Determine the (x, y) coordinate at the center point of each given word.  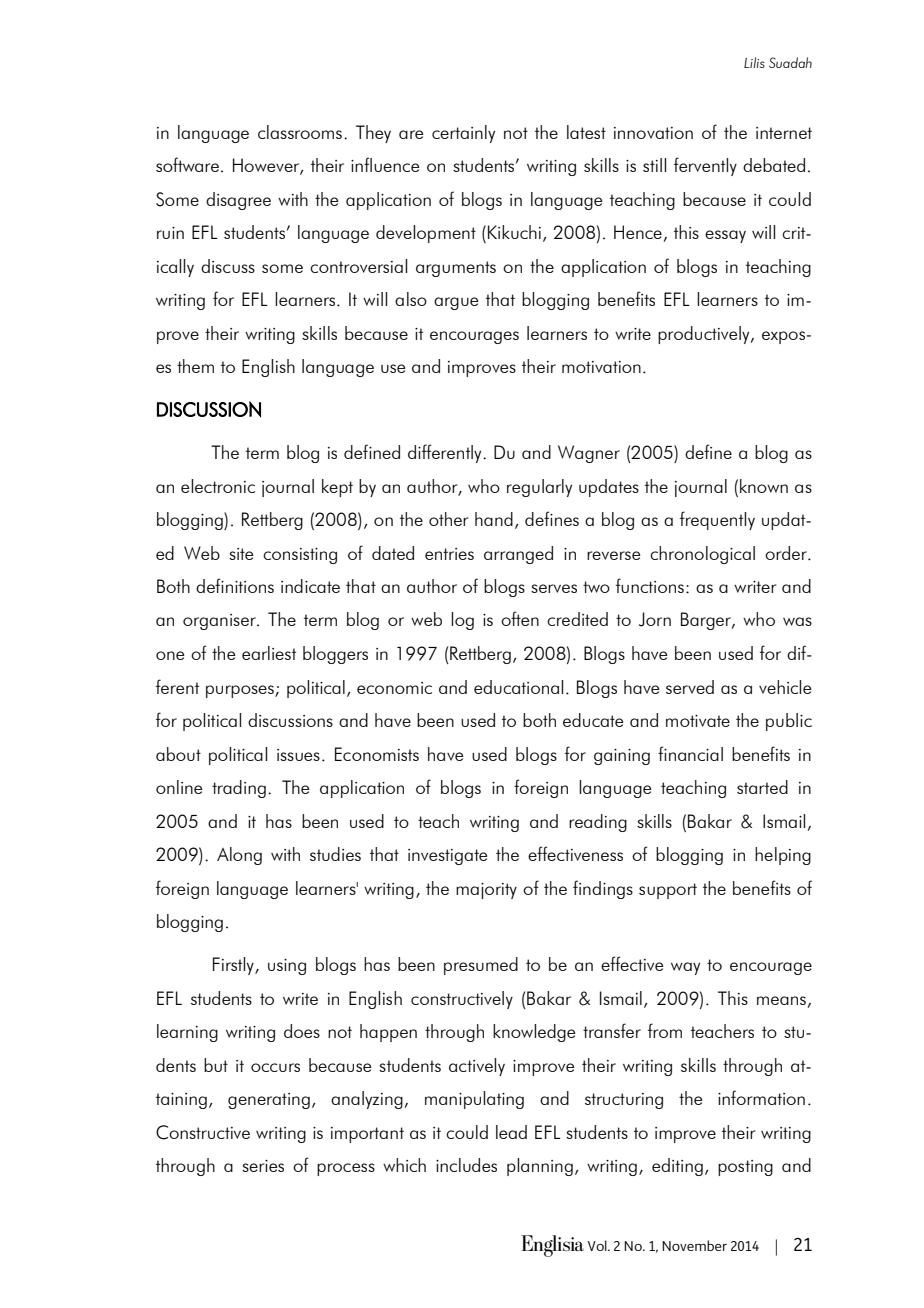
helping (783, 856)
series (263, 1166)
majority (486, 891)
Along (239, 856)
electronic (218, 486)
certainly (463, 134)
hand (494, 519)
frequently (717, 520)
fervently (705, 166)
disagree (238, 201)
